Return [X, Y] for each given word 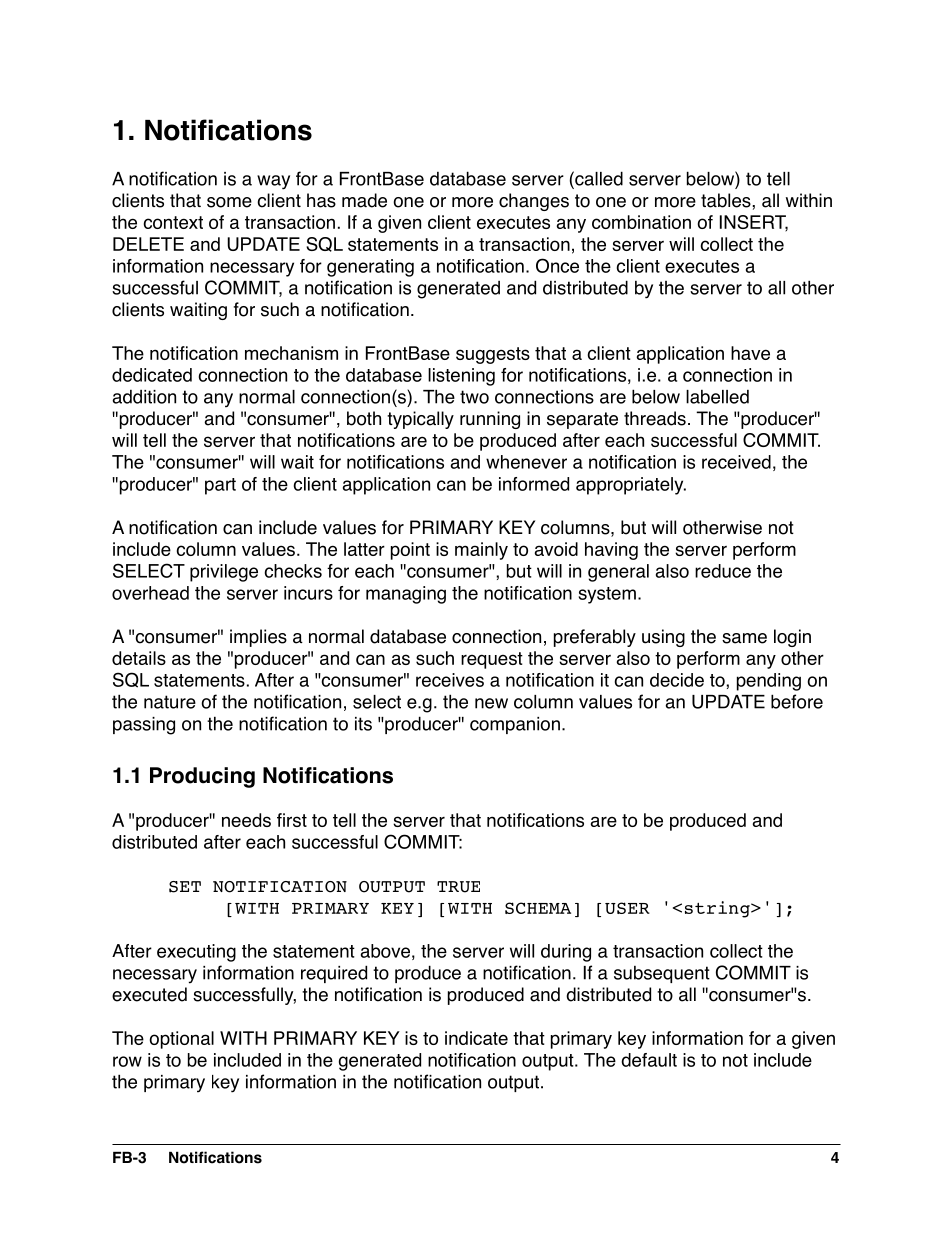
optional [182, 1040]
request [492, 660]
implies [258, 638]
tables [727, 200]
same [744, 638]
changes [534, 202]
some [229, 202]
